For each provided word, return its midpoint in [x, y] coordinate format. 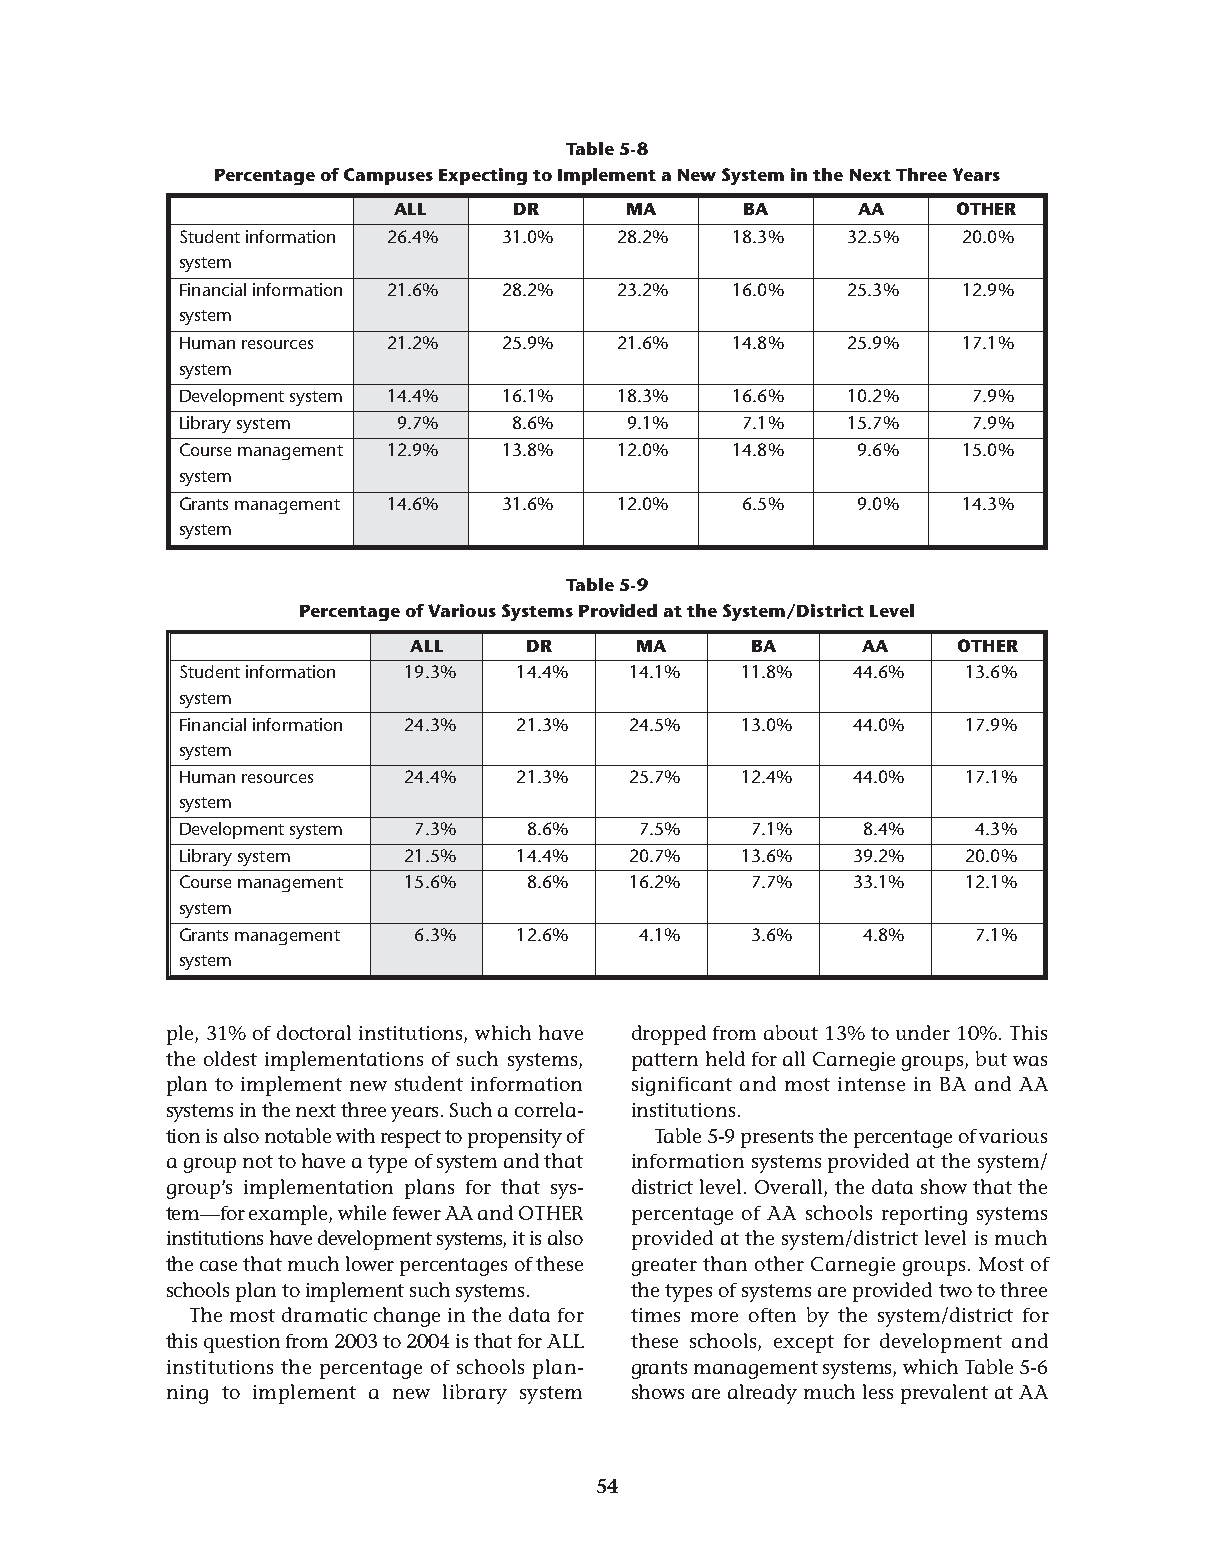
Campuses [388, 176]
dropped [669, 1035]
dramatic [324, 1314]
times [655, 1315]
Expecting [483, 176]
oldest [230, 1058]
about [791, 1032]
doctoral [314, 1032]
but [991, 1058]
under [923, 1032]
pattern [665, 1062]
